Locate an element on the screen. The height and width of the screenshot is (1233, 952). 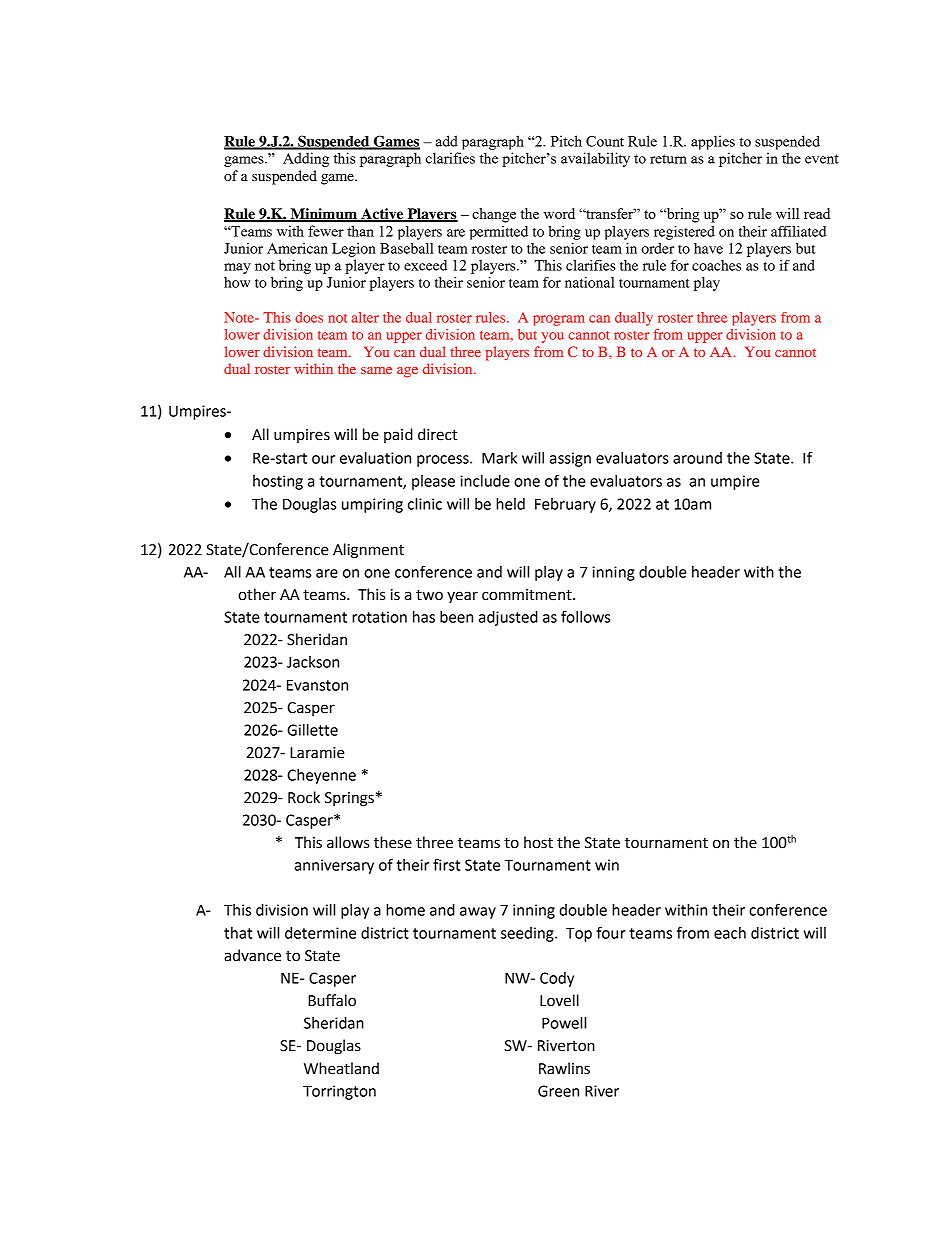
Minimum is located at coordinates (323, 214).
